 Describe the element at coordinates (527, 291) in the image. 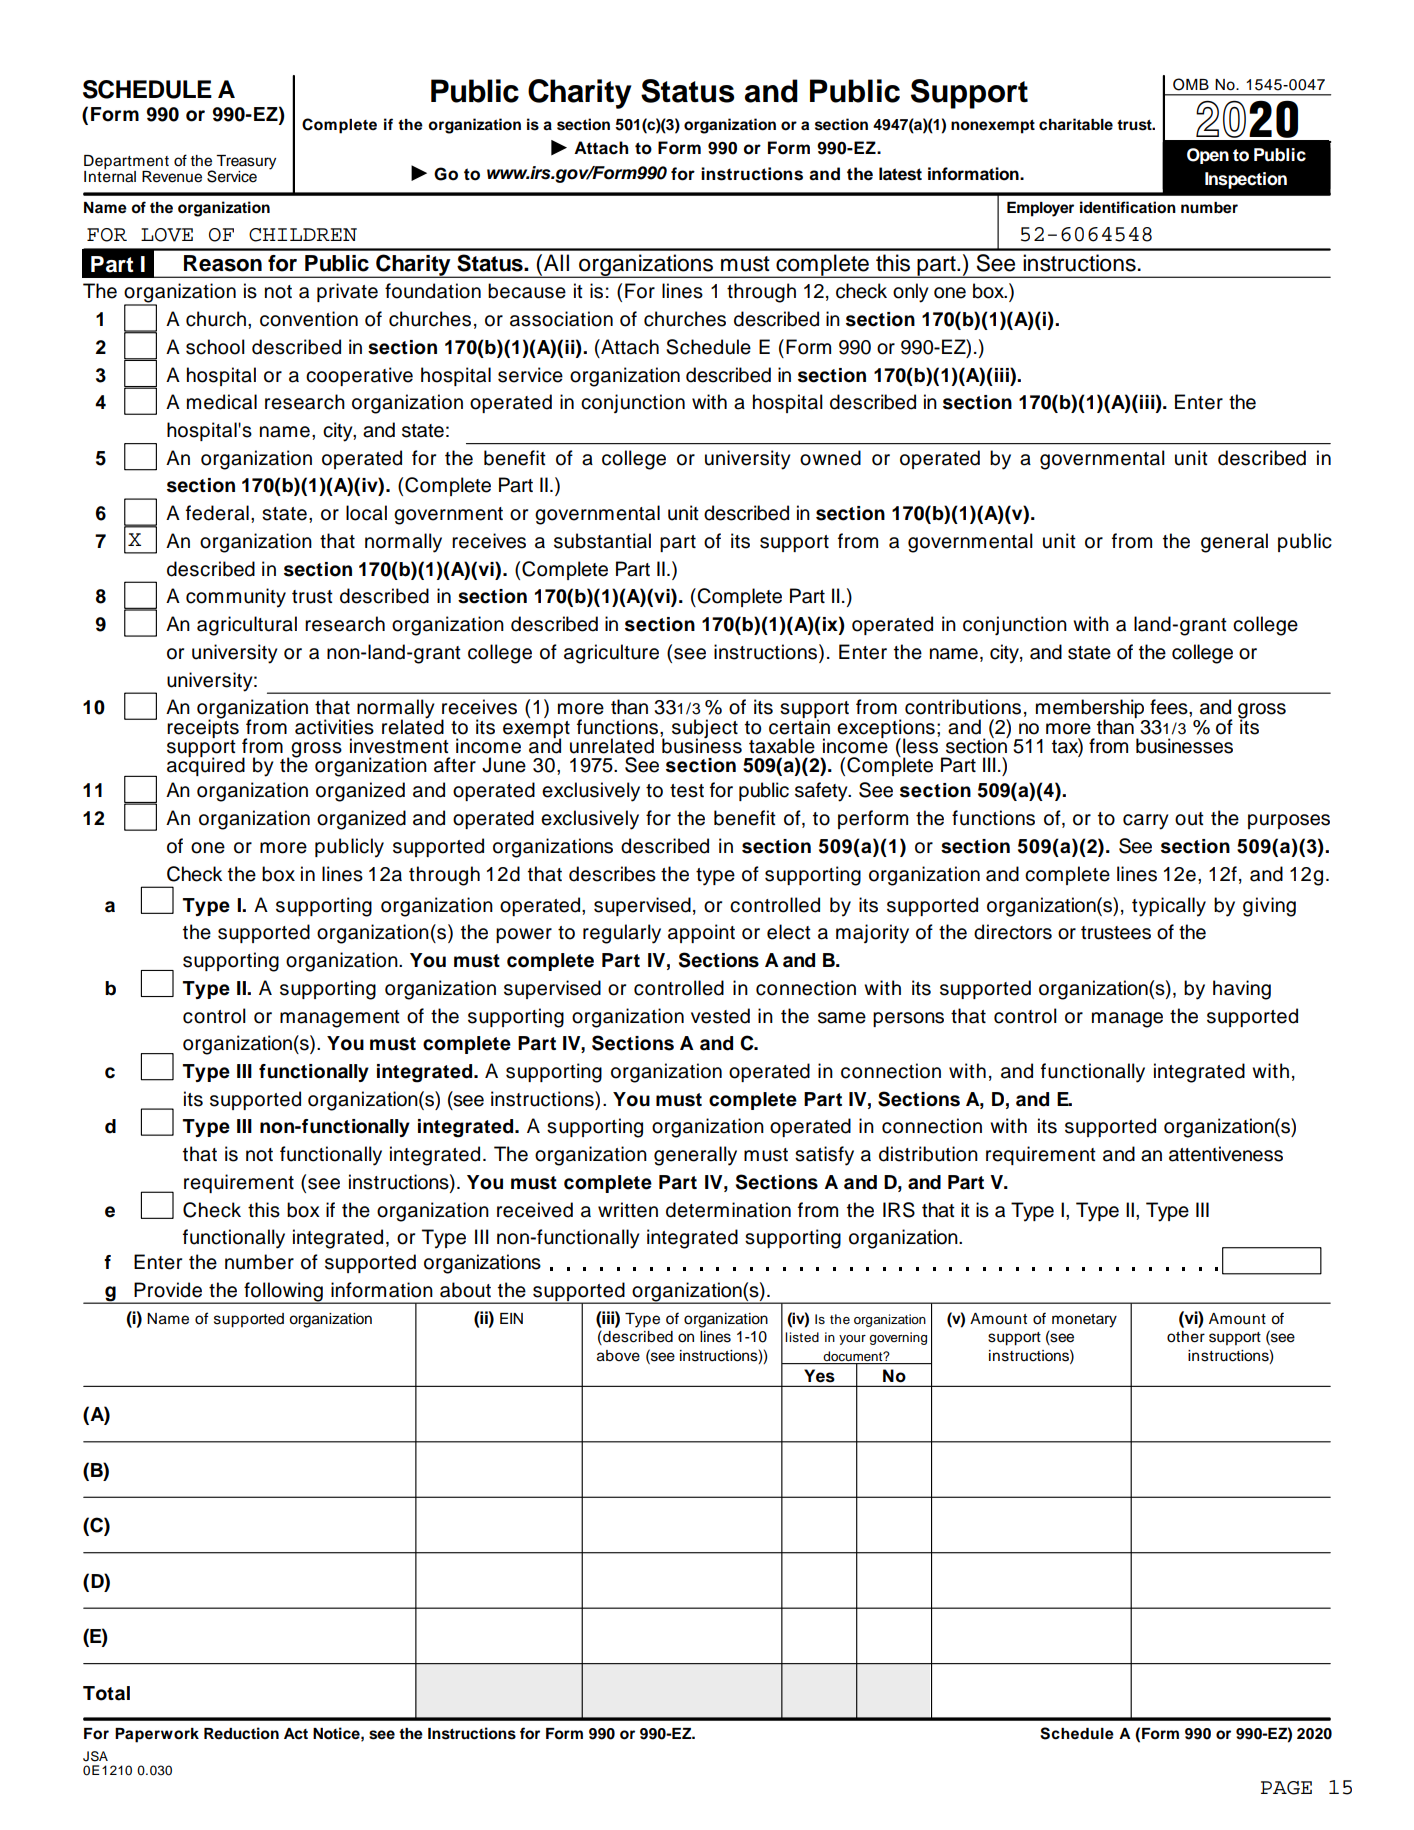

I see `because` at that location.
